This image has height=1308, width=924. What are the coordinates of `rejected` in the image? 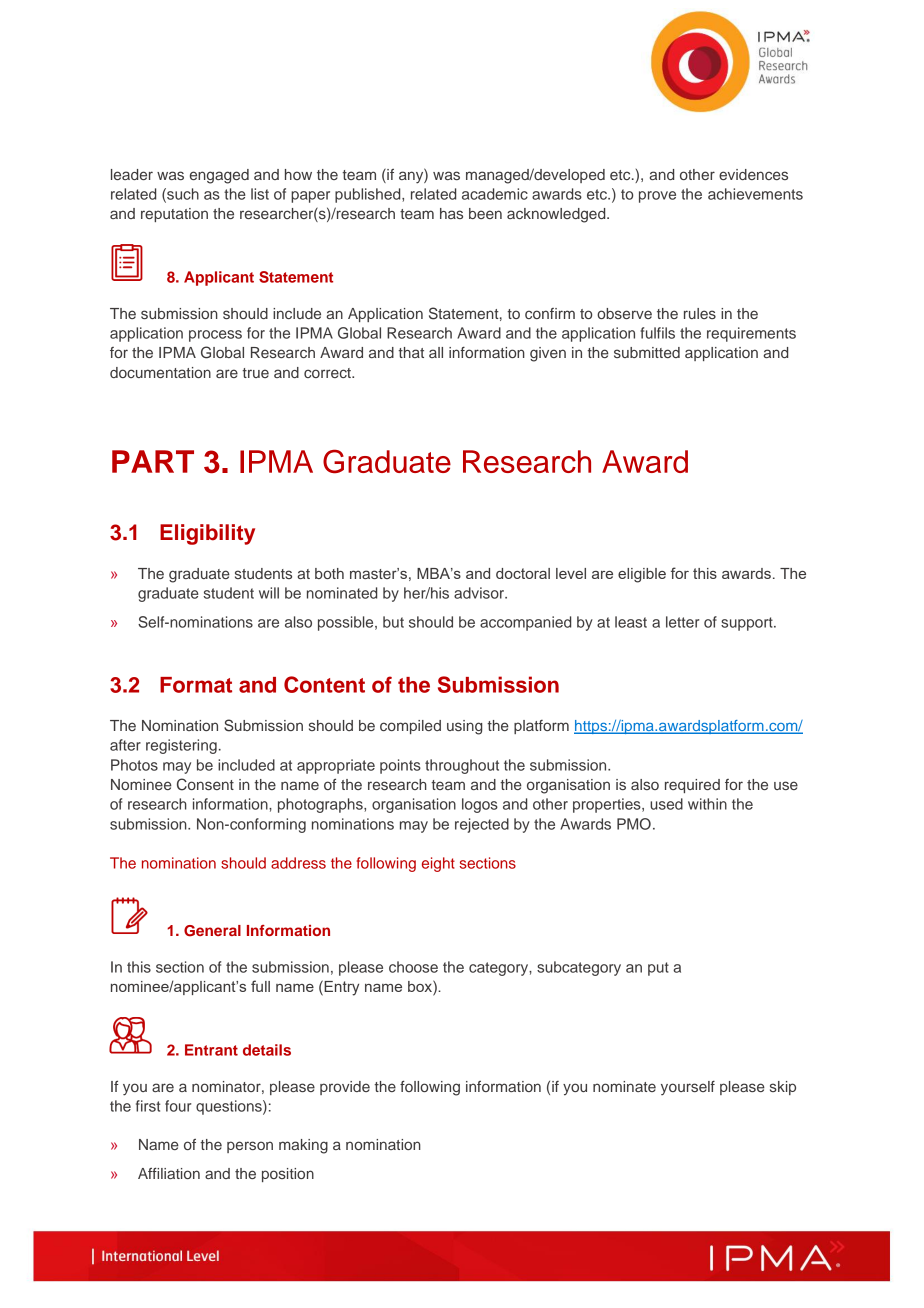 It's located at (482, 825).
